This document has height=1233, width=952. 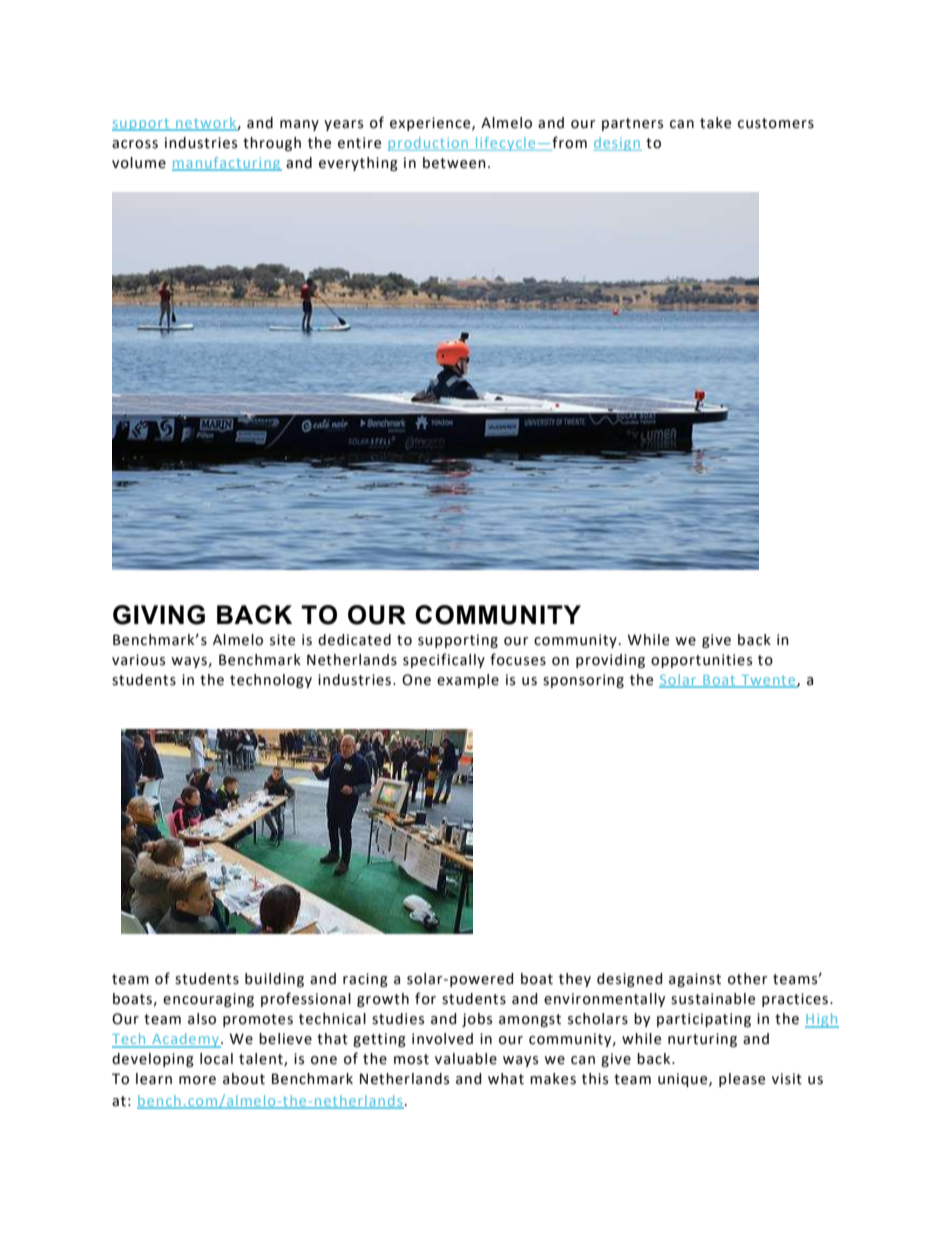 What do you see at coordinates (701, 661) in the document?
I see `opportunities` at bounding box center [701, 661].
